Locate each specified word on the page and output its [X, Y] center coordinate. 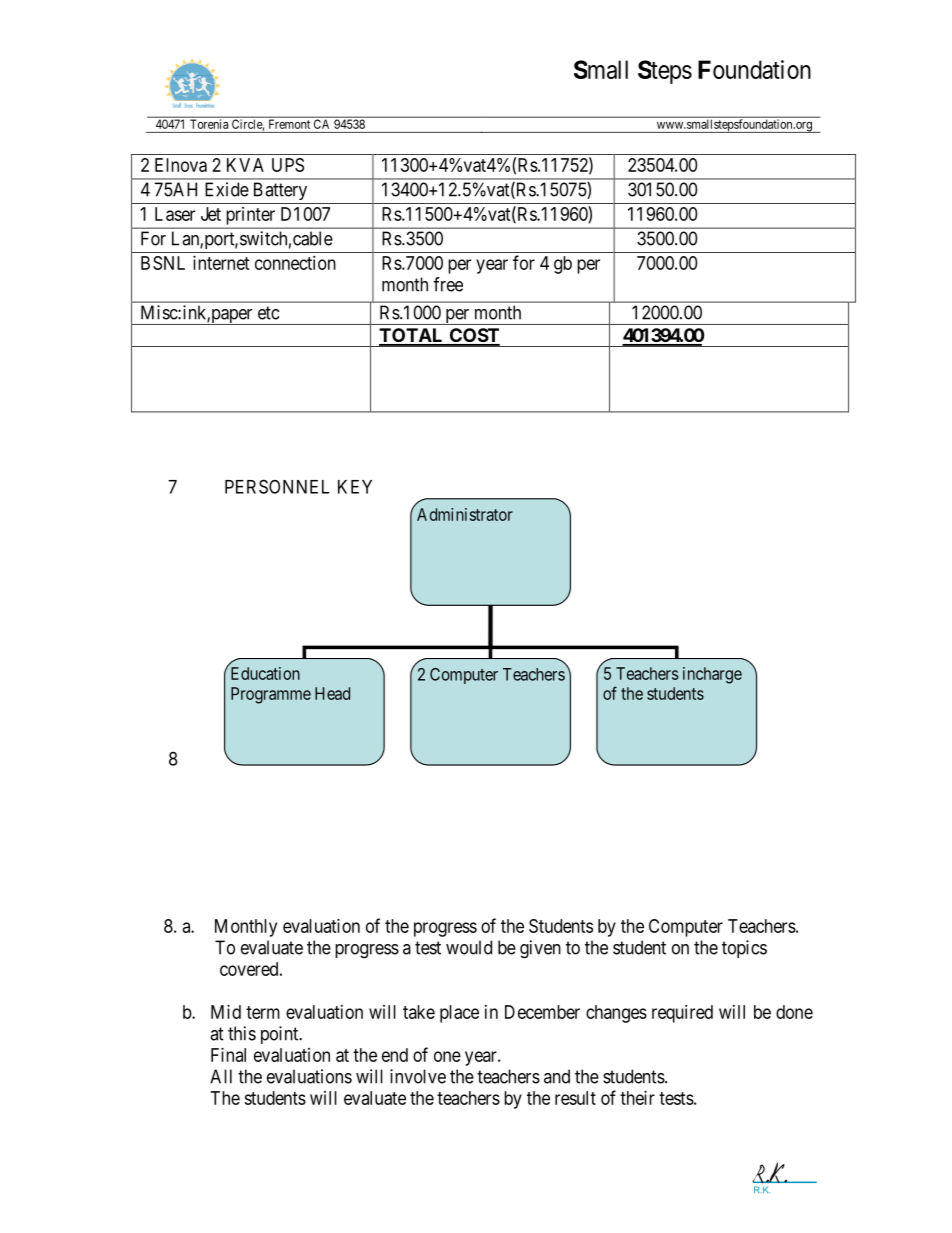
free [448, 284]
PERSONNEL [277, 486]
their [637, 1098]
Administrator [463, 513]
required [682, 1014]
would [469, 947]
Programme [271, 695]
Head [332, 693]
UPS [288, 165]
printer [251, 216]
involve [418, 1076]
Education [265, 673]
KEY [355, 487]
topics [744, 949]
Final [228, 1055]
